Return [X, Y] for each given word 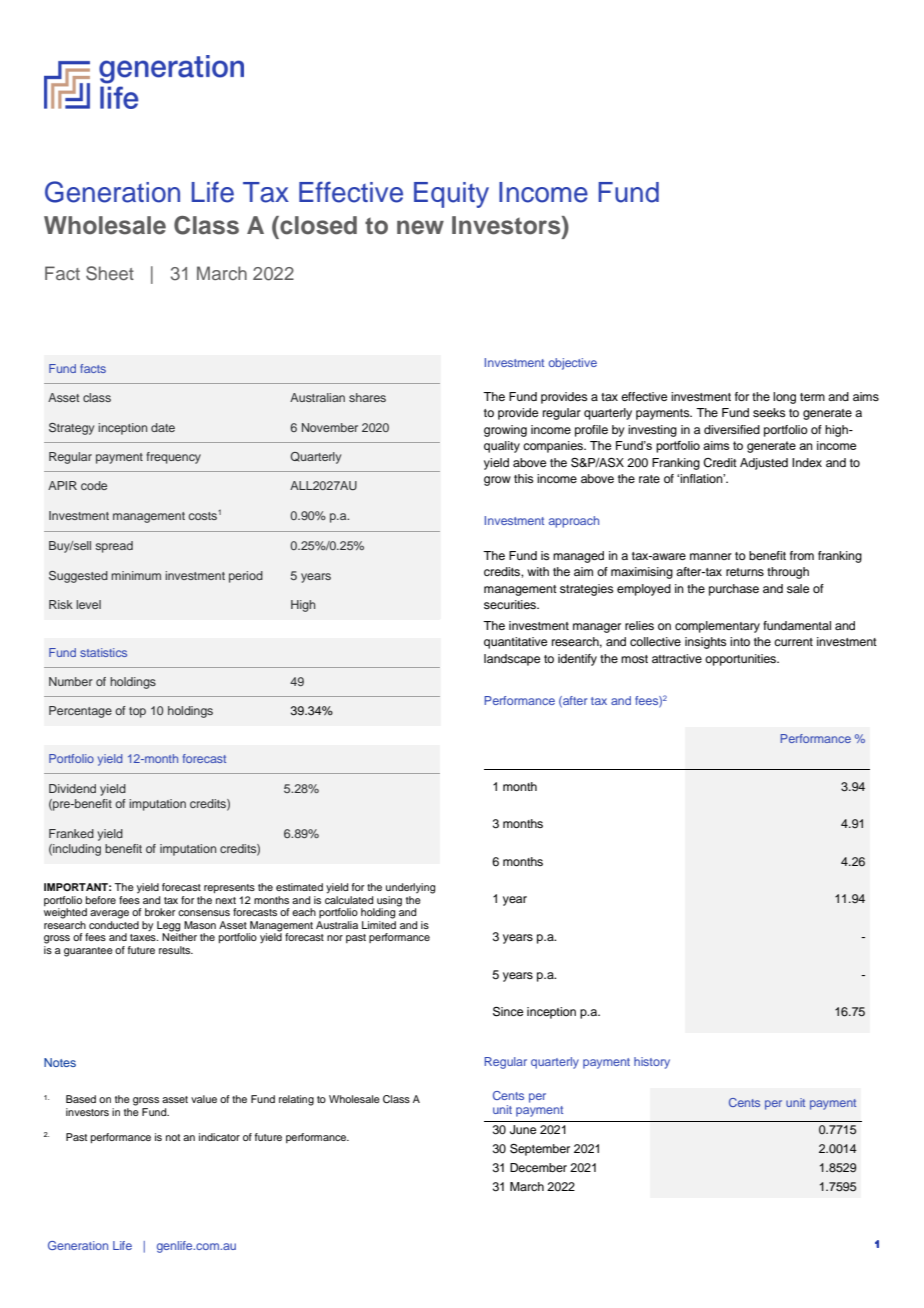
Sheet [110, 273]
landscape [512, 660]
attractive [677, 658]
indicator [219, 1137]
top [137, 712]
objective [573, 364]
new [420, 227]
